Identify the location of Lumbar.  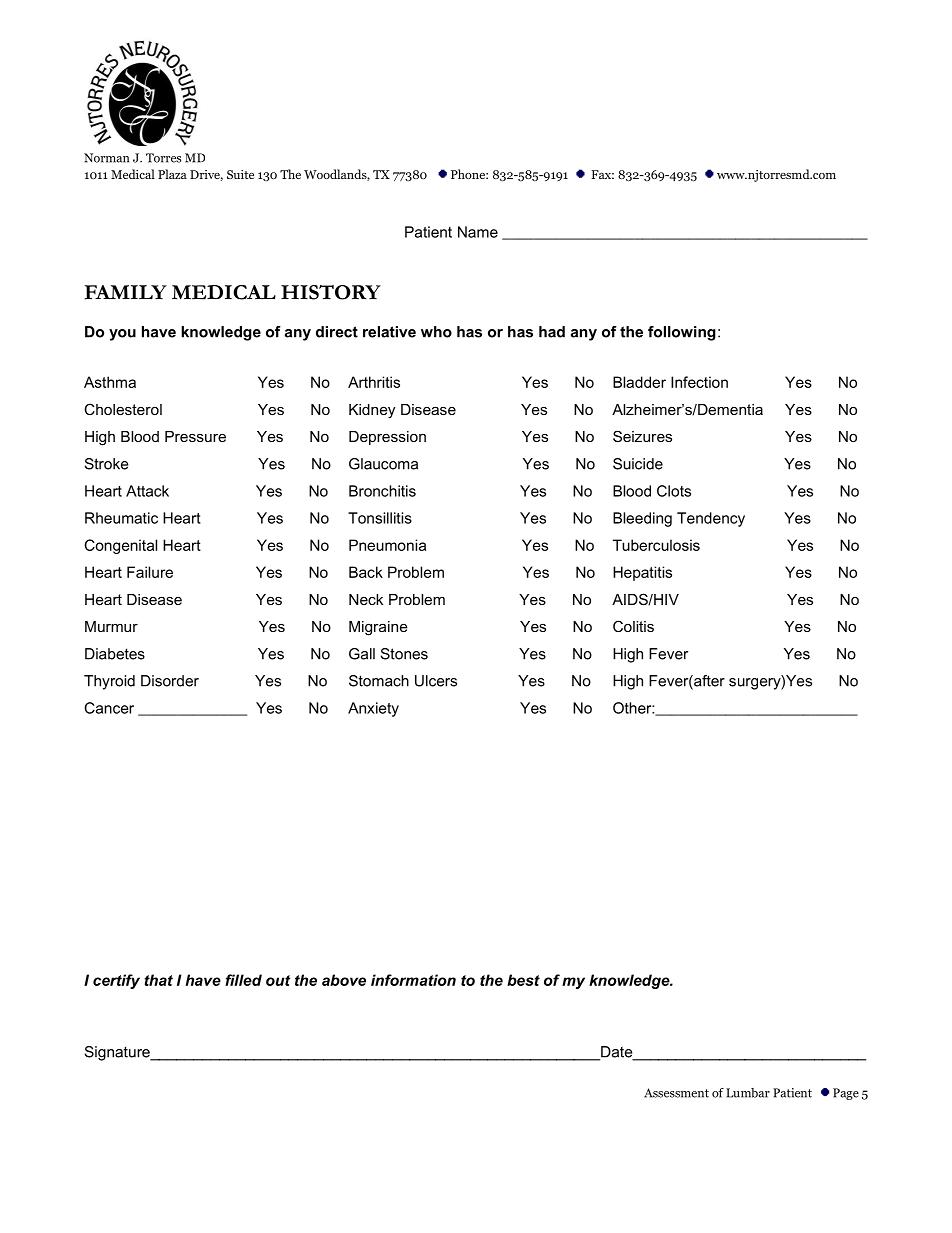
(748, 1093).
